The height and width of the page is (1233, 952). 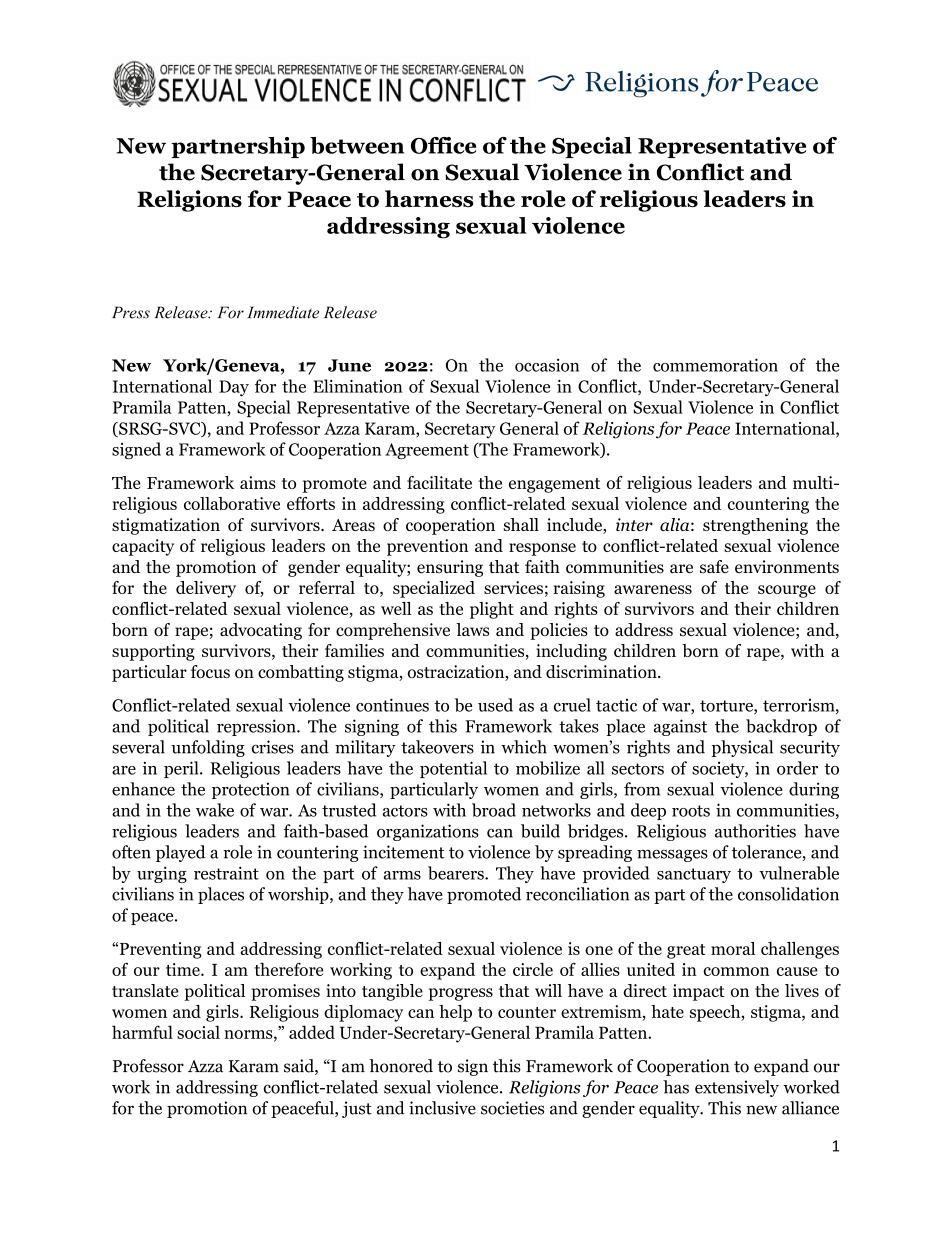 What do you see at coordinates (261, 631) in the page?
I see `advocating` at bounding box center [261, 631].
